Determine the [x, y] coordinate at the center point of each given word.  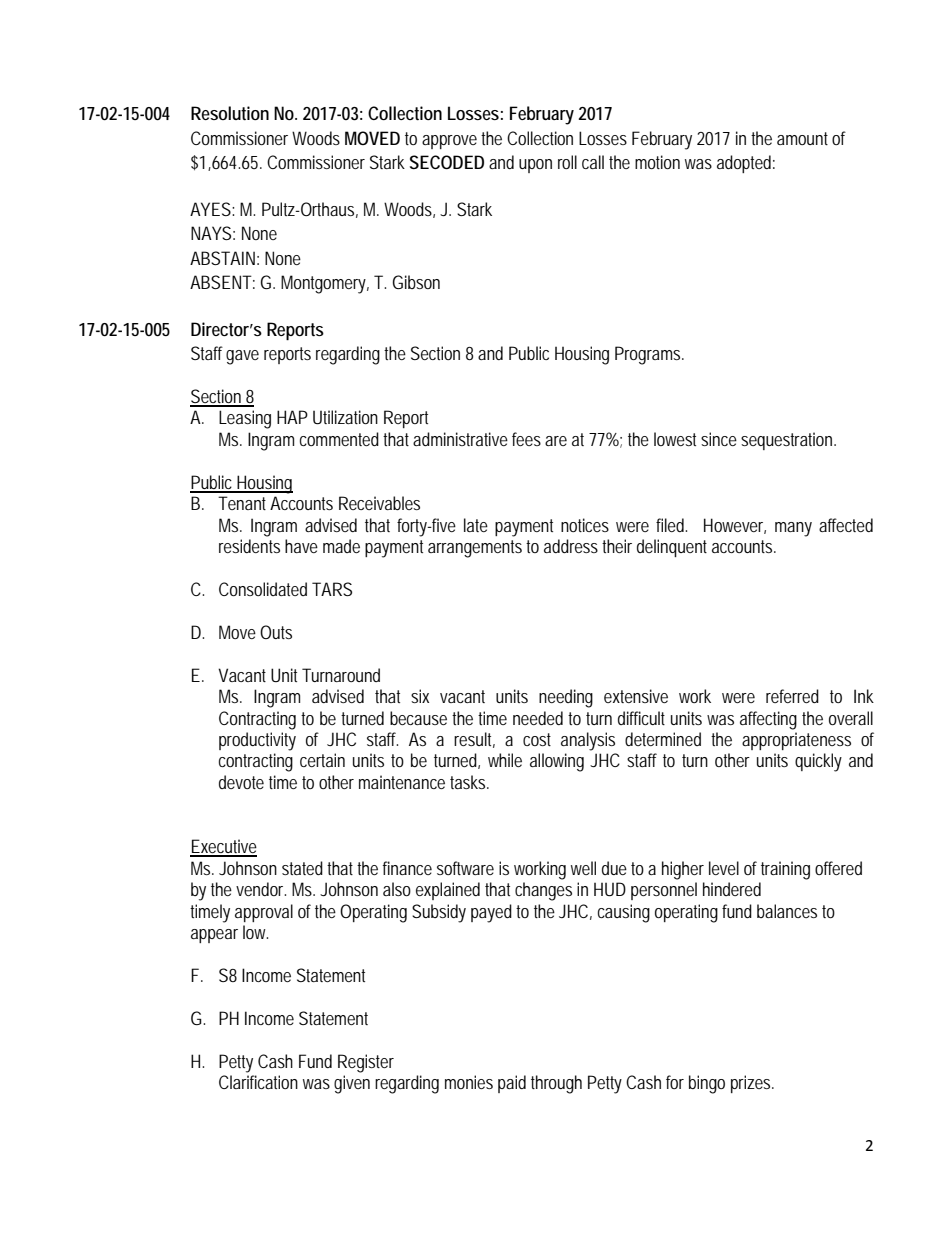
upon [535, 166]
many [793, 529]
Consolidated [263, 589]
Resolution [230, 113]
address [571, 546]
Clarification [258, 1082]
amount [802, 138]
